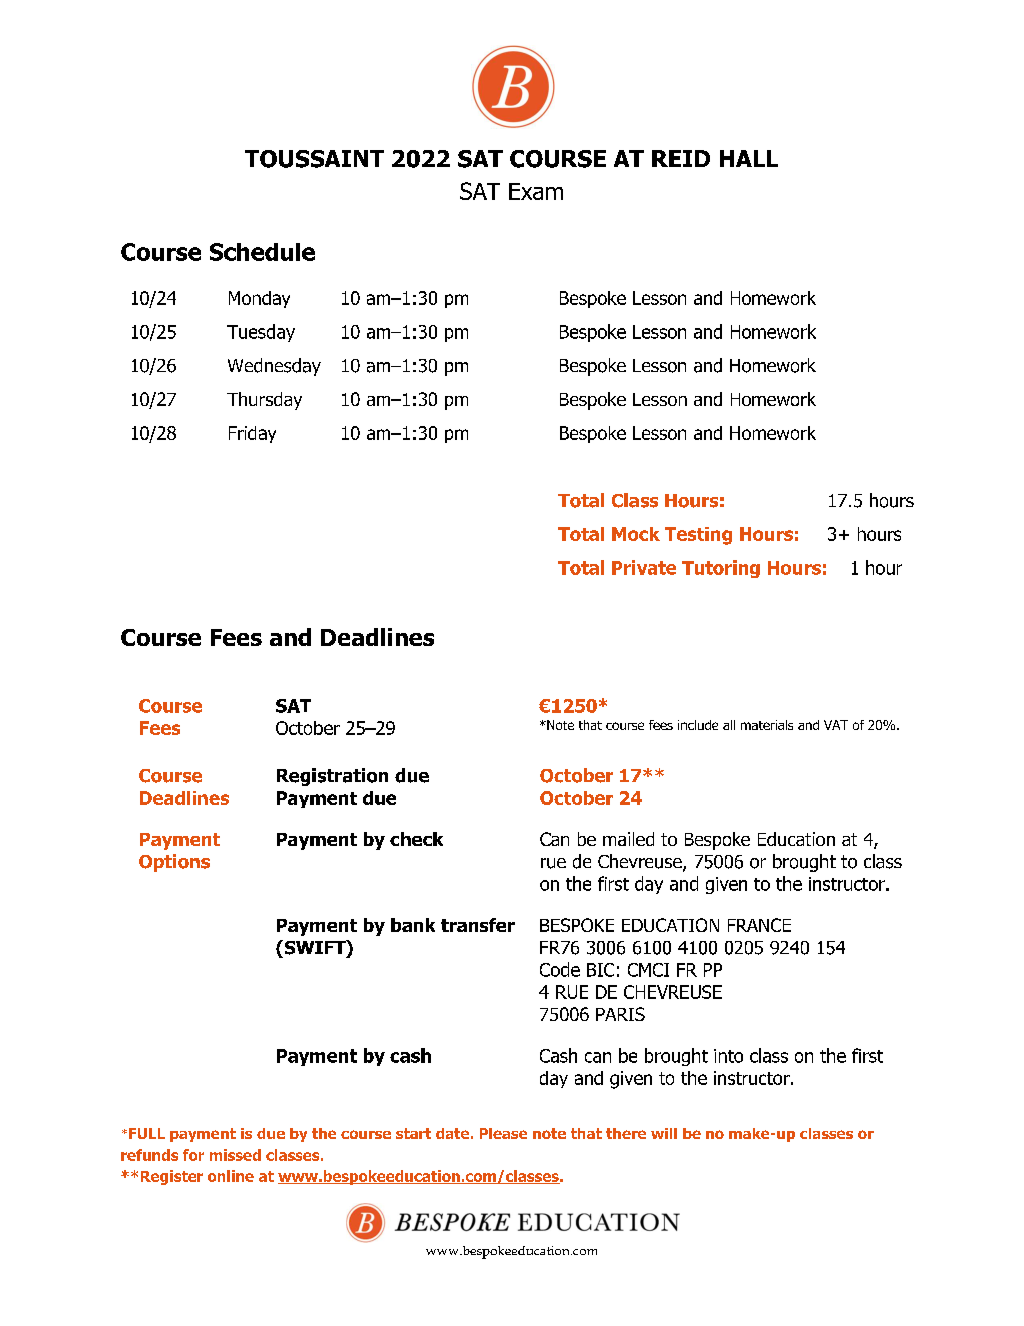  What do you see at coordinates (332, 777) in the image?
I see `Registration` at bounding box center [332, 777].
